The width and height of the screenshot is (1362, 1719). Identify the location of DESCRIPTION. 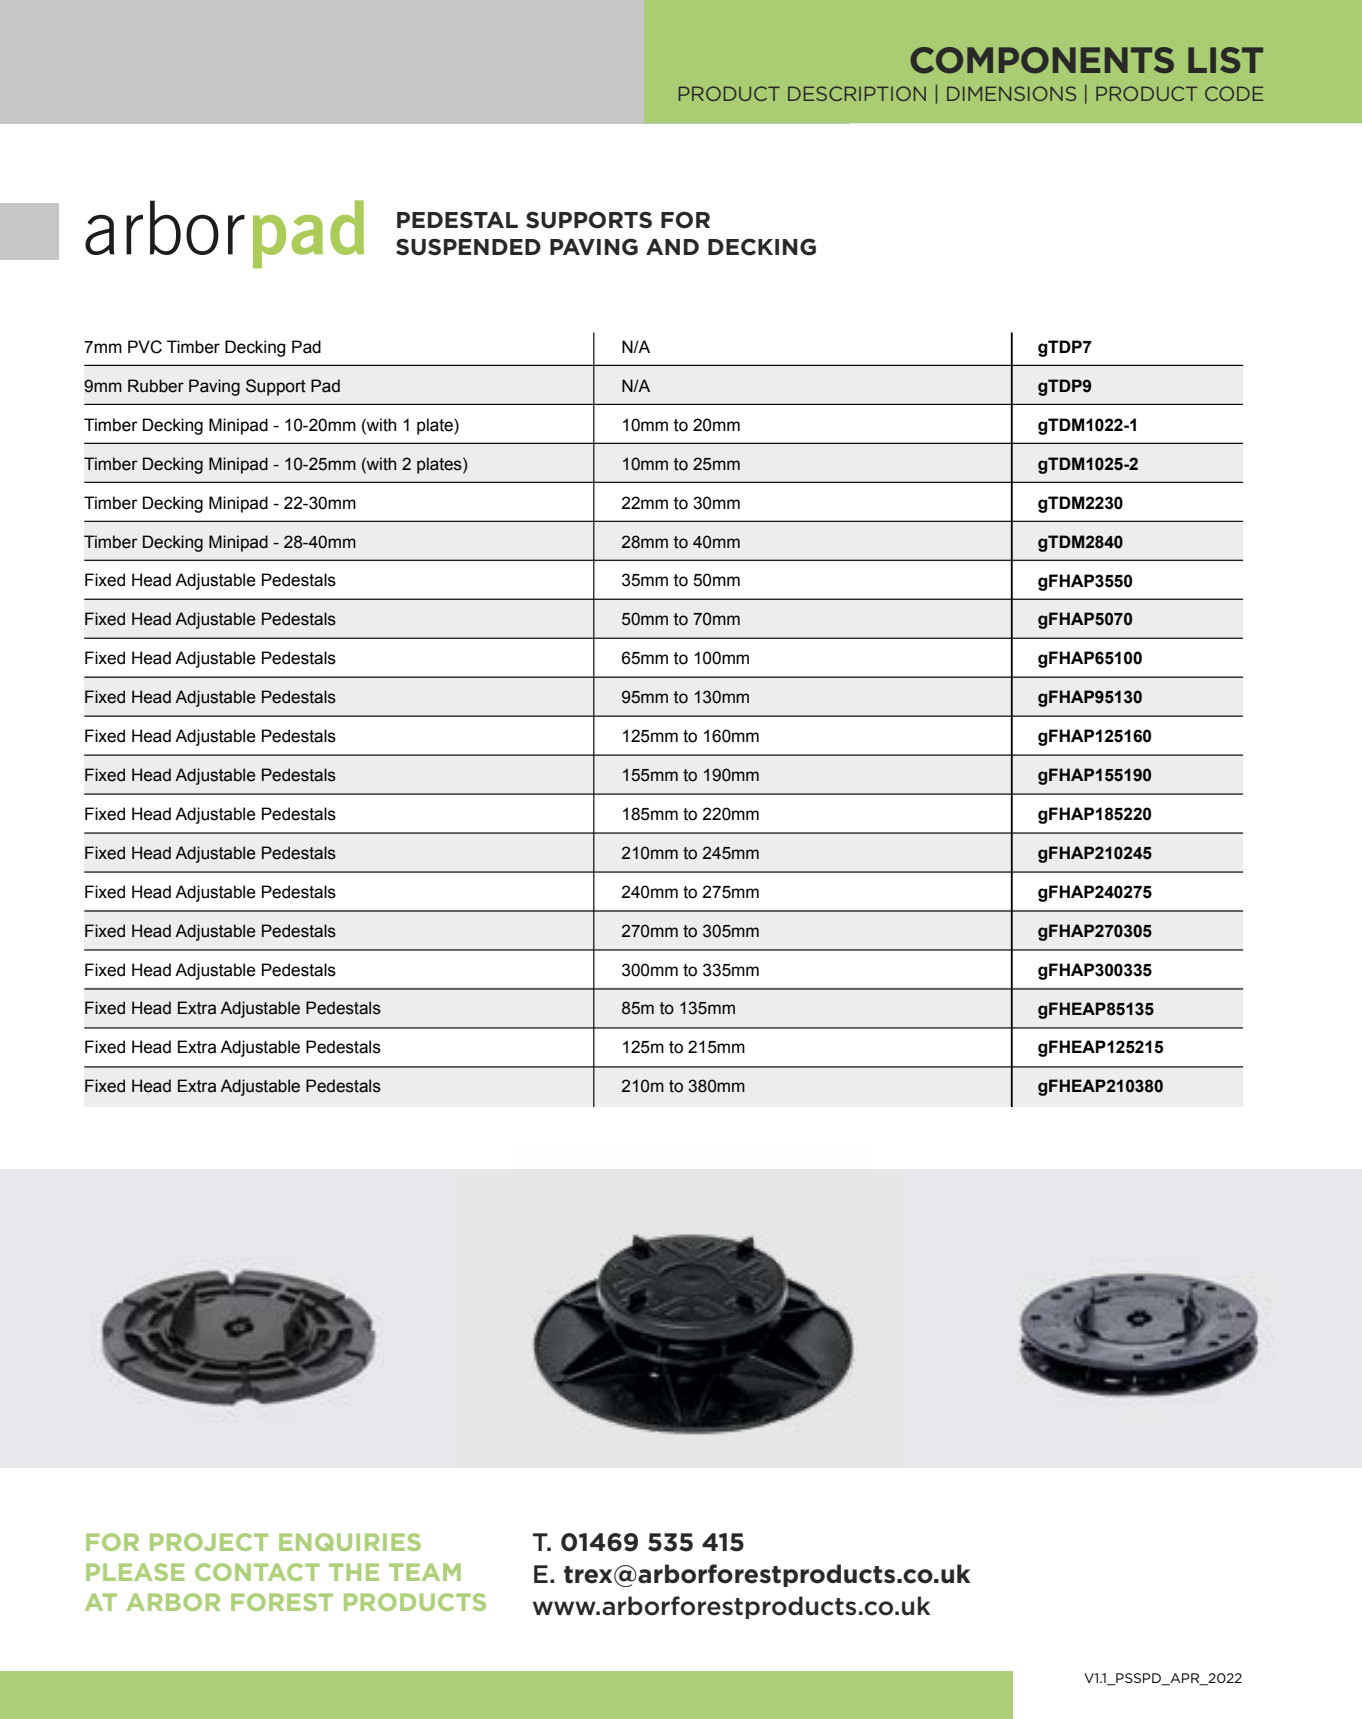
(857, 93).
